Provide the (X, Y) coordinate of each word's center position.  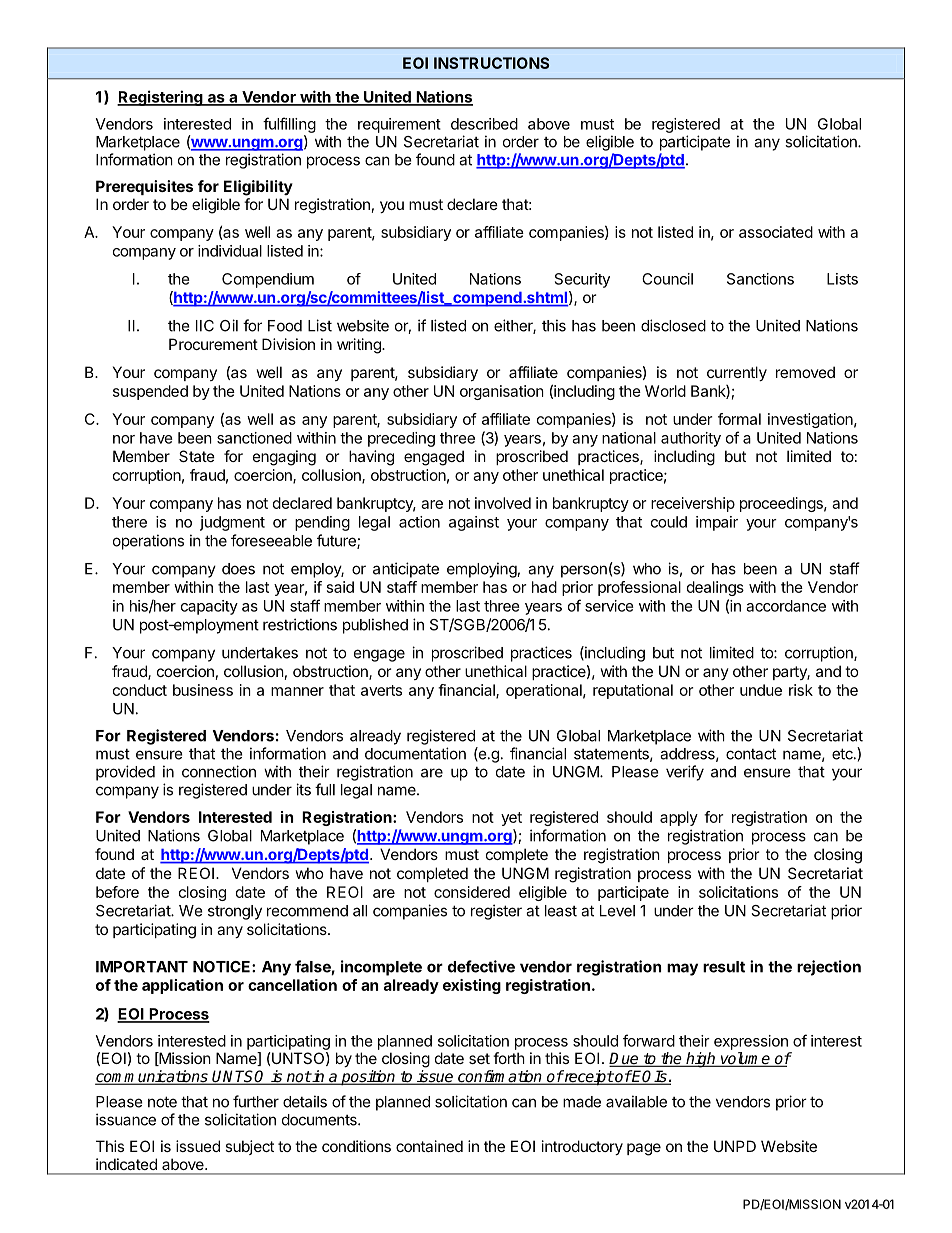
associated (776, 232)
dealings (715, 588)
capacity (209, 607)
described (484, 124)
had (544, 587)
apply (679, 818)
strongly (235, 912)
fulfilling (289, 125)
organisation (502, 392)
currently (737, 373)
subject (249, 1147)
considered (472, 892)
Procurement (213, 344)
